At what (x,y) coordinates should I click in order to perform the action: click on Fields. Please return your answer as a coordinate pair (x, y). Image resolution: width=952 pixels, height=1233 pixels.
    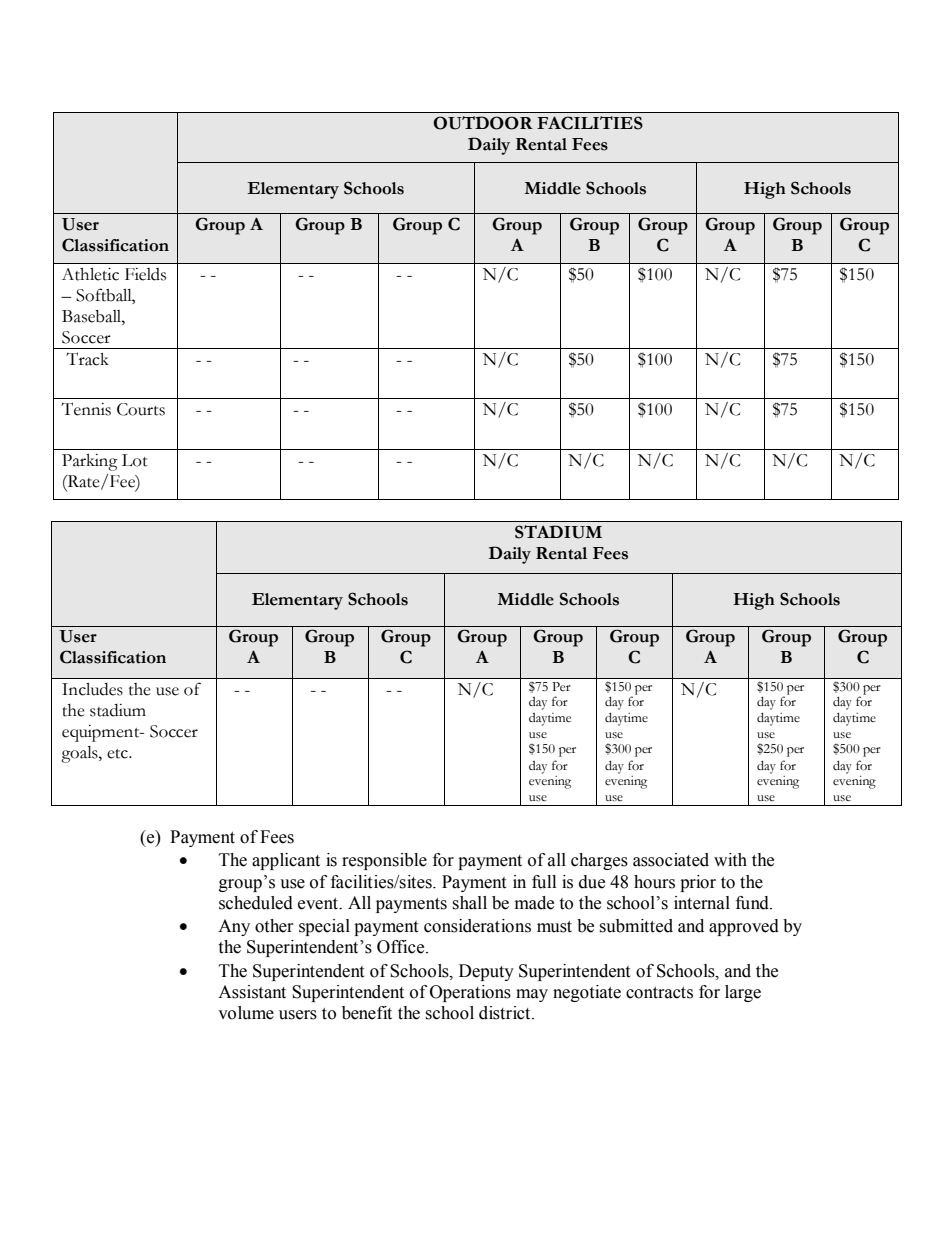
    Looking at the image, I should click on (145, 274).
